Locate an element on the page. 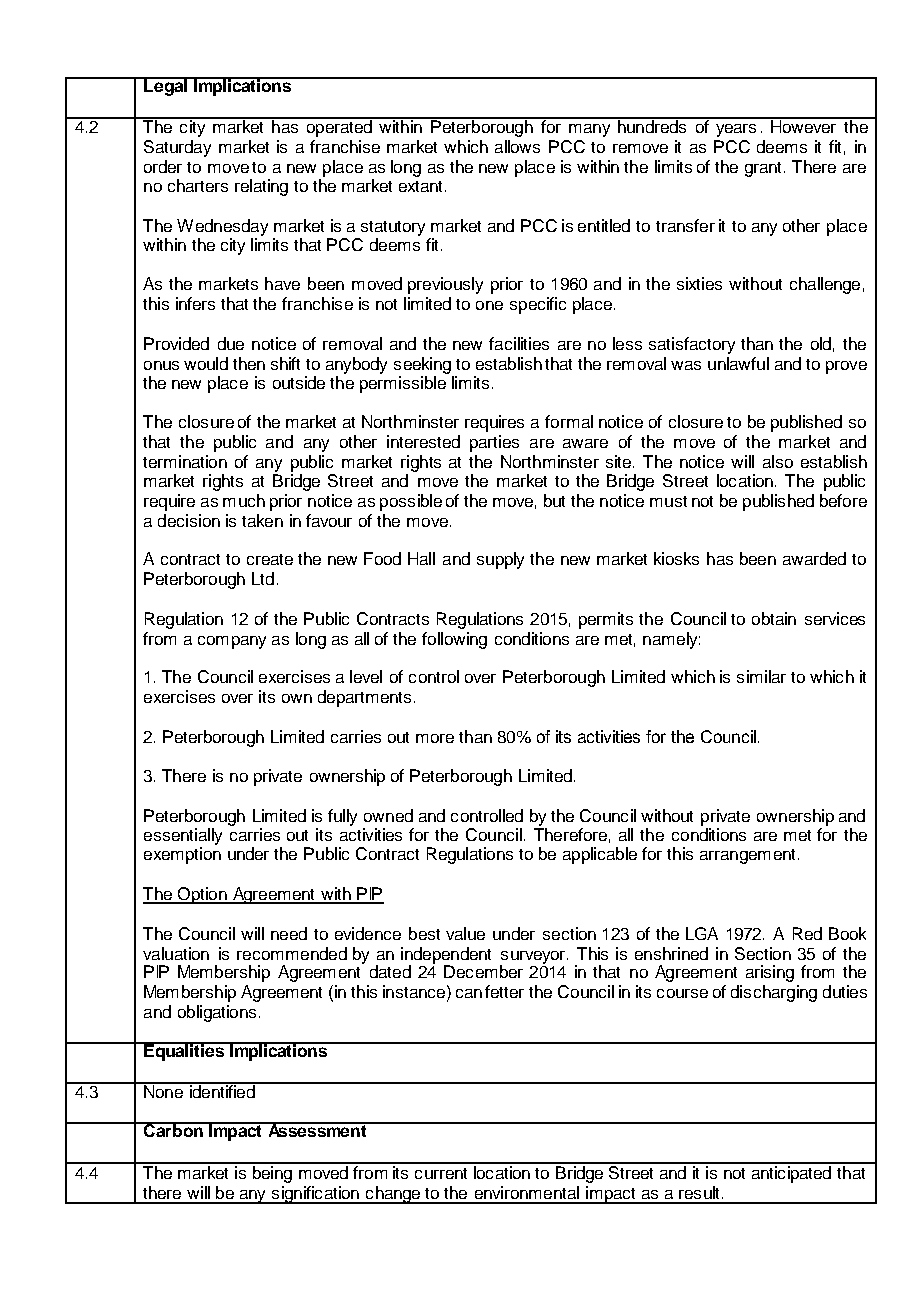 Image resolution: width=924 pixels, height=1307 pixels. Carbon is located at coordinates (173, 1129).
